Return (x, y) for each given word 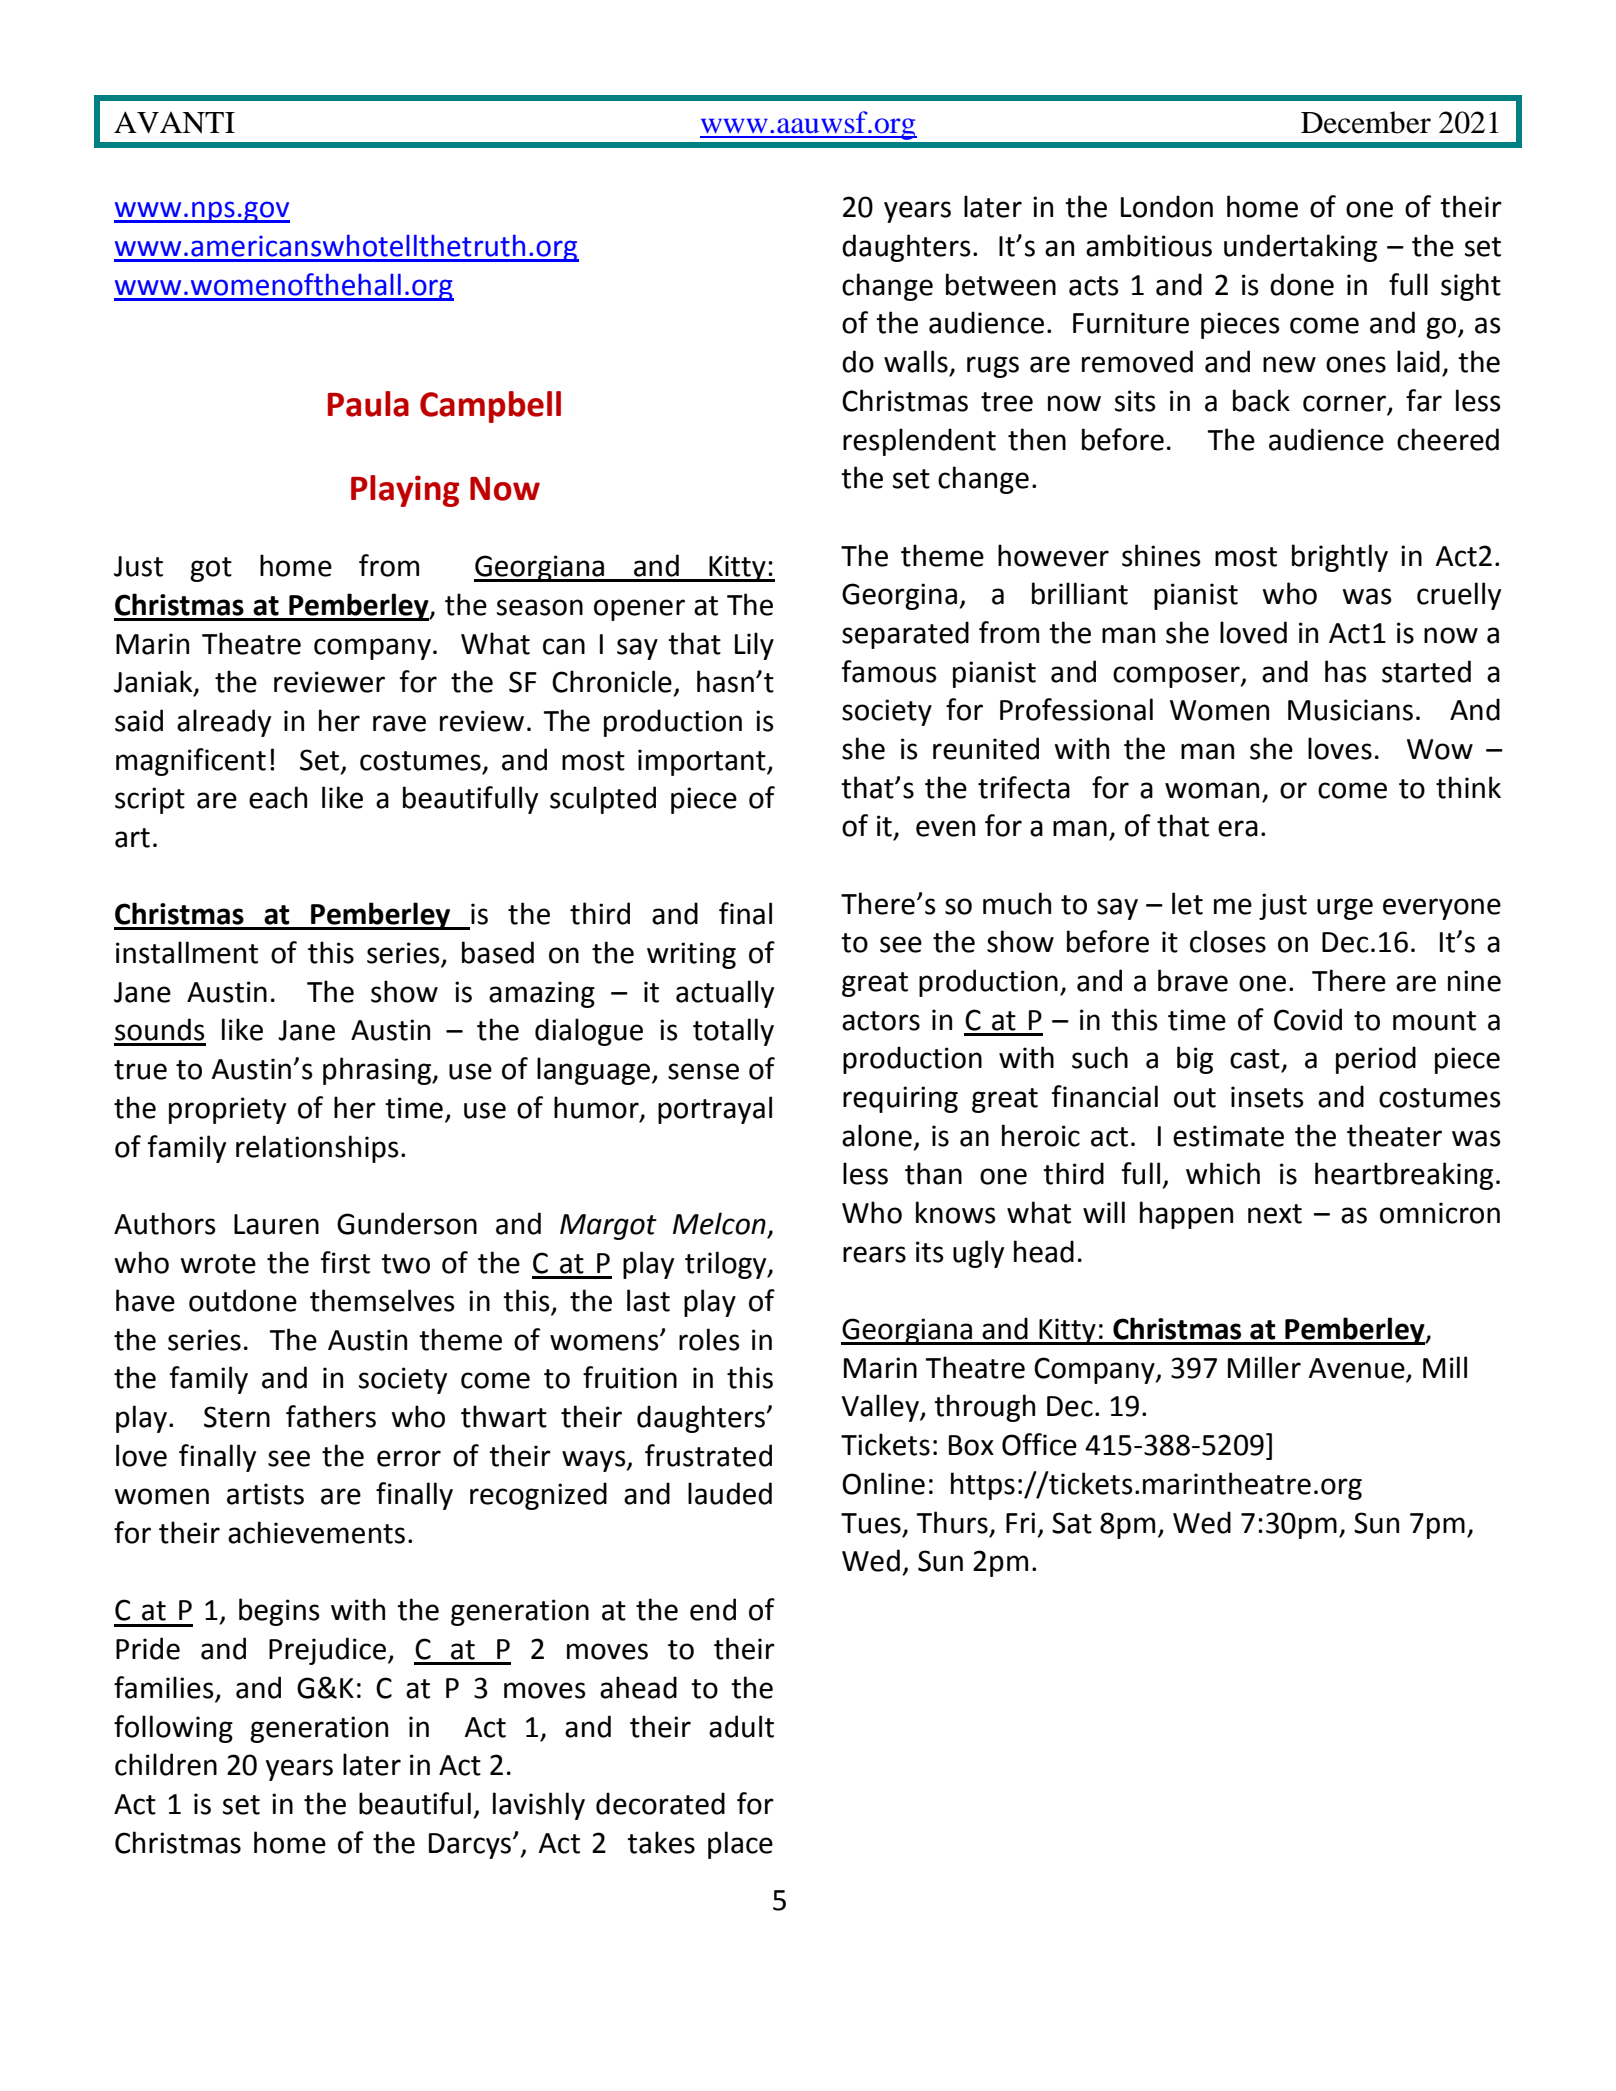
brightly (1340, 558)
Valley (881, 1408)
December (1366, 122)
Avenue (1357, 1368)
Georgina (899, 596)
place (740, 1845)
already (224, 723)
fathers (331, 1416)
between (1001, 284)
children (166, 1764)
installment (187, 952)
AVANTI (174, 122)
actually (725, 994)
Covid (1308, 1019)
